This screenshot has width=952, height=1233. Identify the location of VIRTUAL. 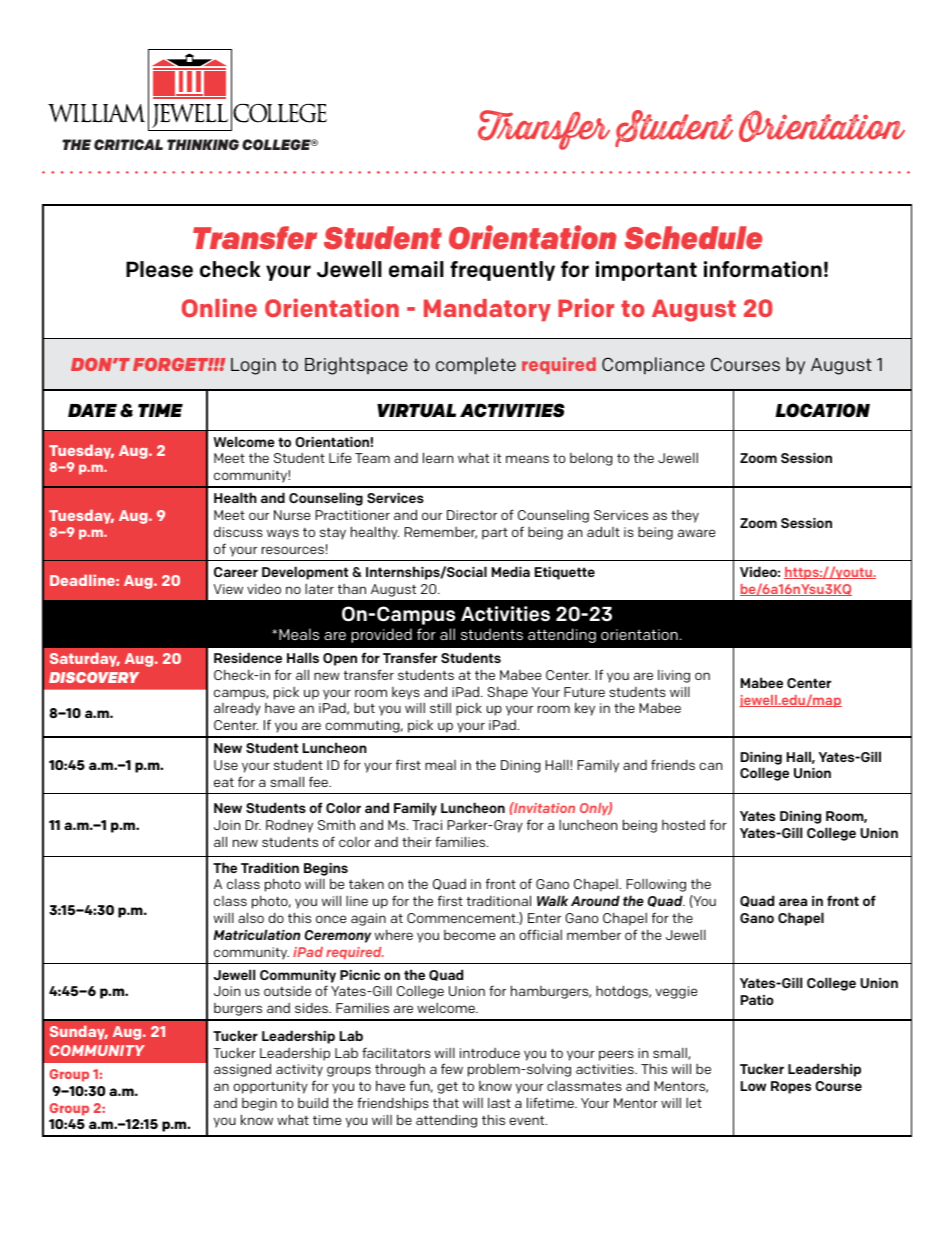
(416, 411).
